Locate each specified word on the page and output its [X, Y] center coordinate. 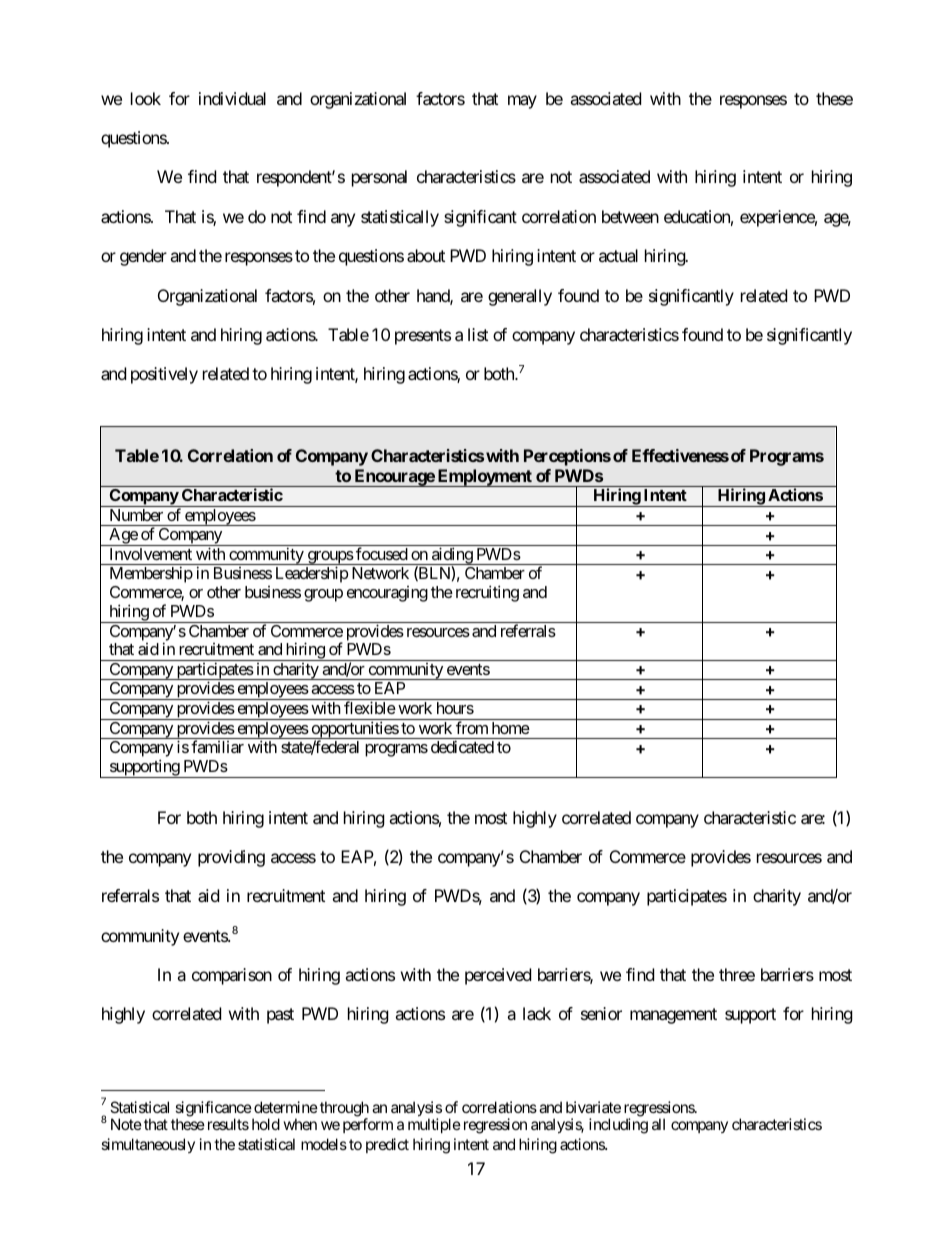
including [618, 1126]
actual [618, 255]
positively [164, 375]
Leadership [312, 574]
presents [423, 337]
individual [232, 98]
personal [379, 178]
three [737, 974]
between [630, 216]
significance [213, 1110]
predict [387, 1145]
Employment [484, 478]
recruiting [487, 593]
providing [231, 858]
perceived [498, 976]
